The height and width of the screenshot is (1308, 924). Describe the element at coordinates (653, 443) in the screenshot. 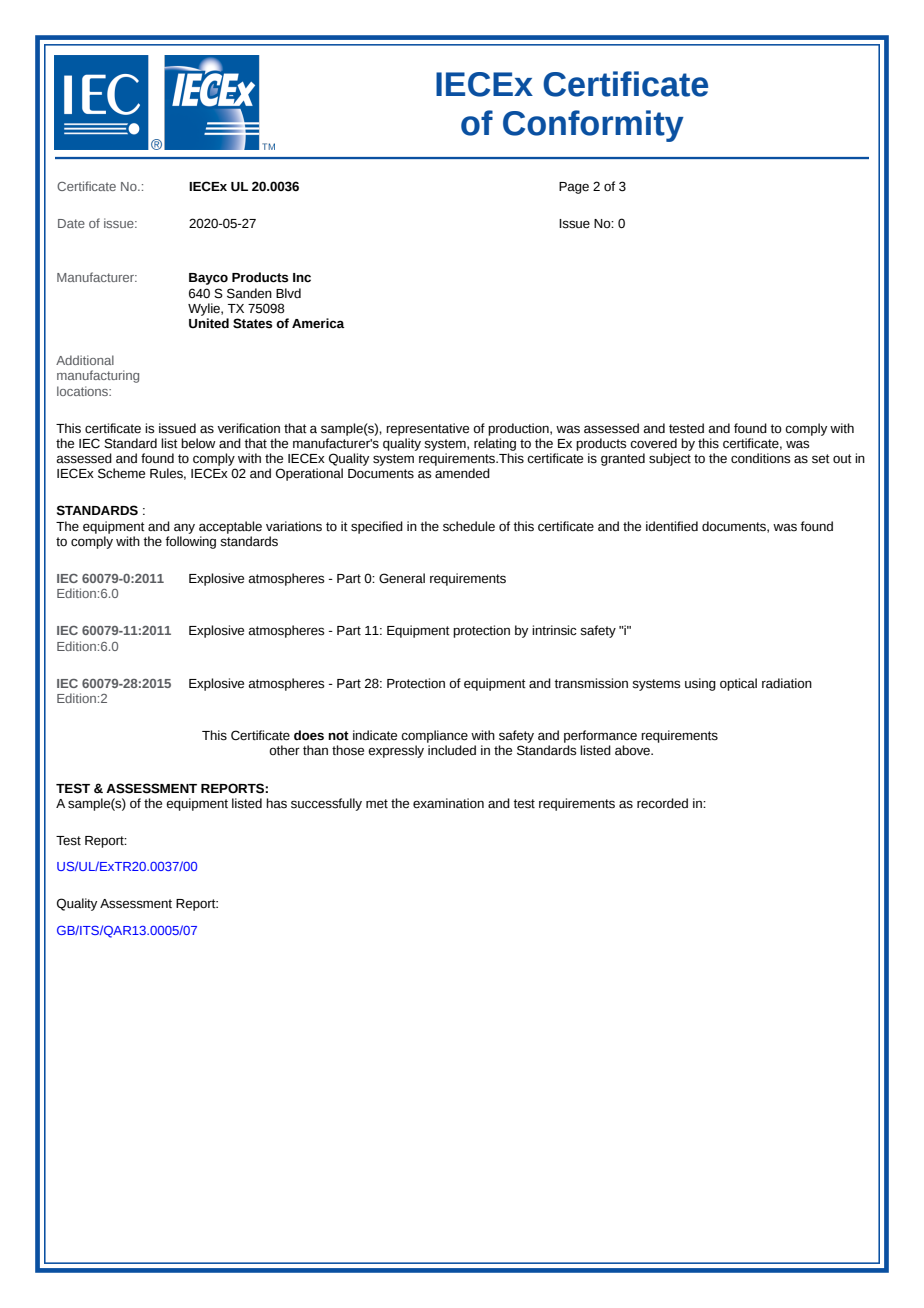

I see `covered` at that location.
